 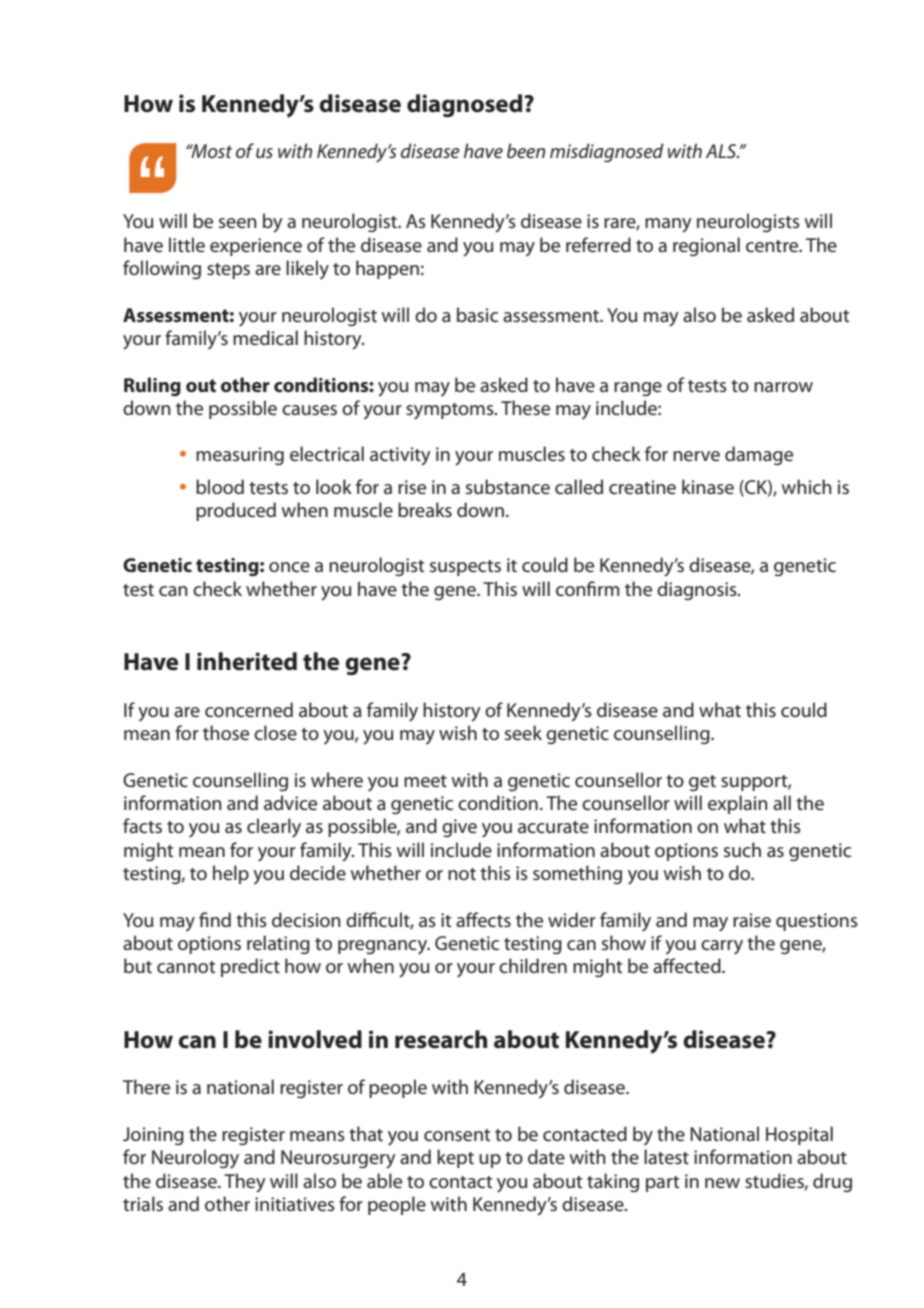 I want to click on regional, so click(x=706, y=246).
